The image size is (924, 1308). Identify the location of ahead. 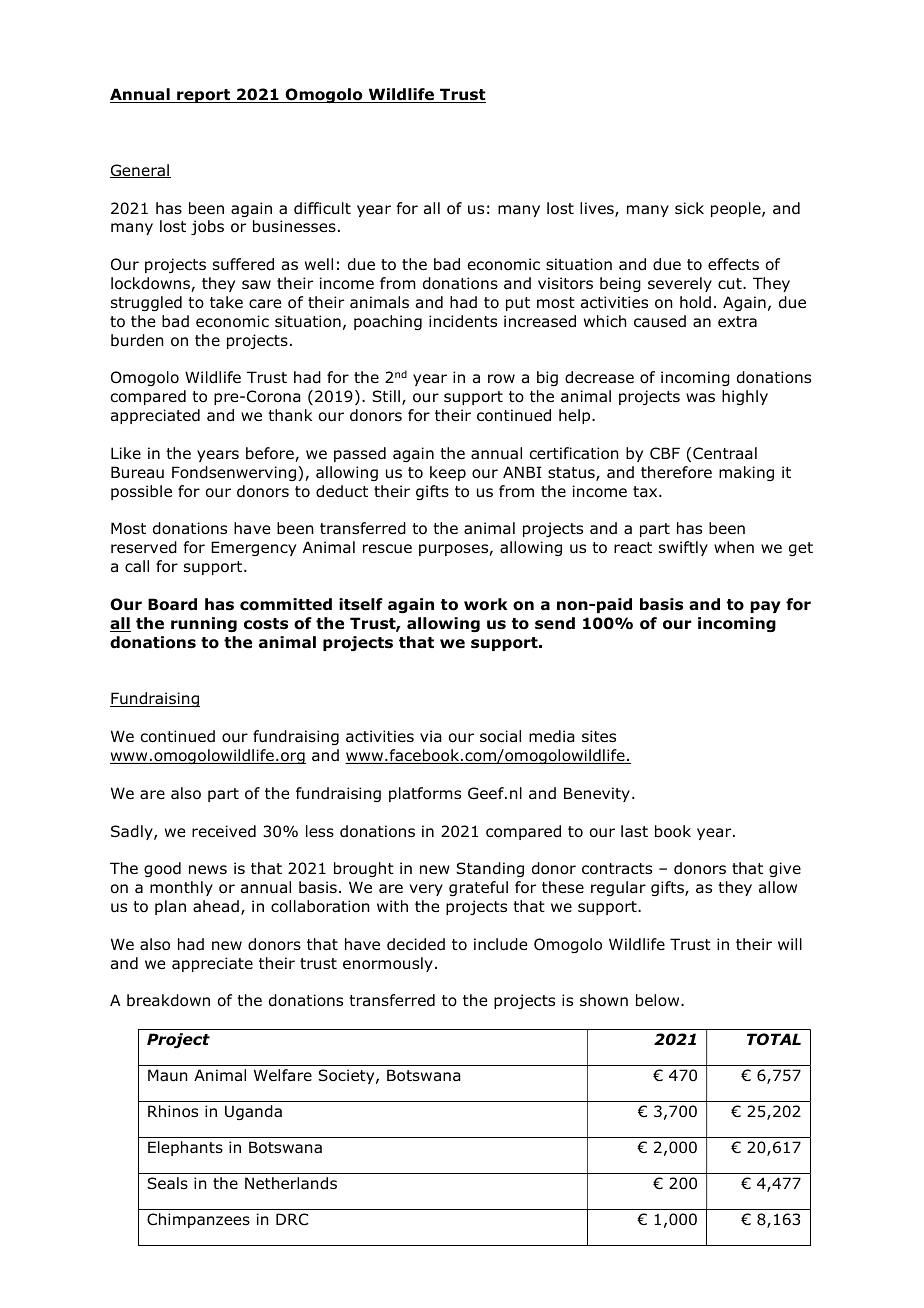
(216, 906).
